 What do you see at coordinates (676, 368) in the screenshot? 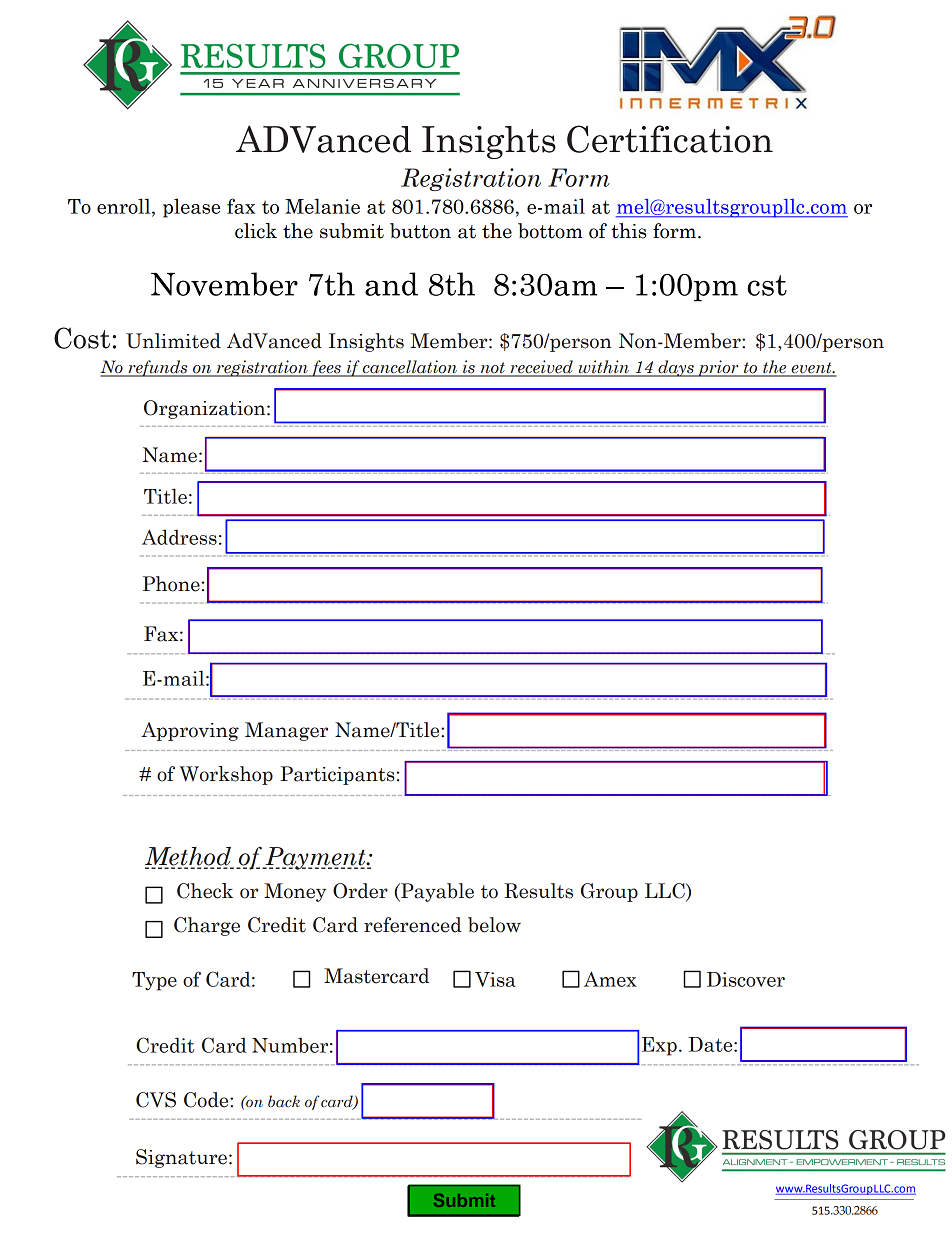
I see `days` at bounding box center [676, 368].
